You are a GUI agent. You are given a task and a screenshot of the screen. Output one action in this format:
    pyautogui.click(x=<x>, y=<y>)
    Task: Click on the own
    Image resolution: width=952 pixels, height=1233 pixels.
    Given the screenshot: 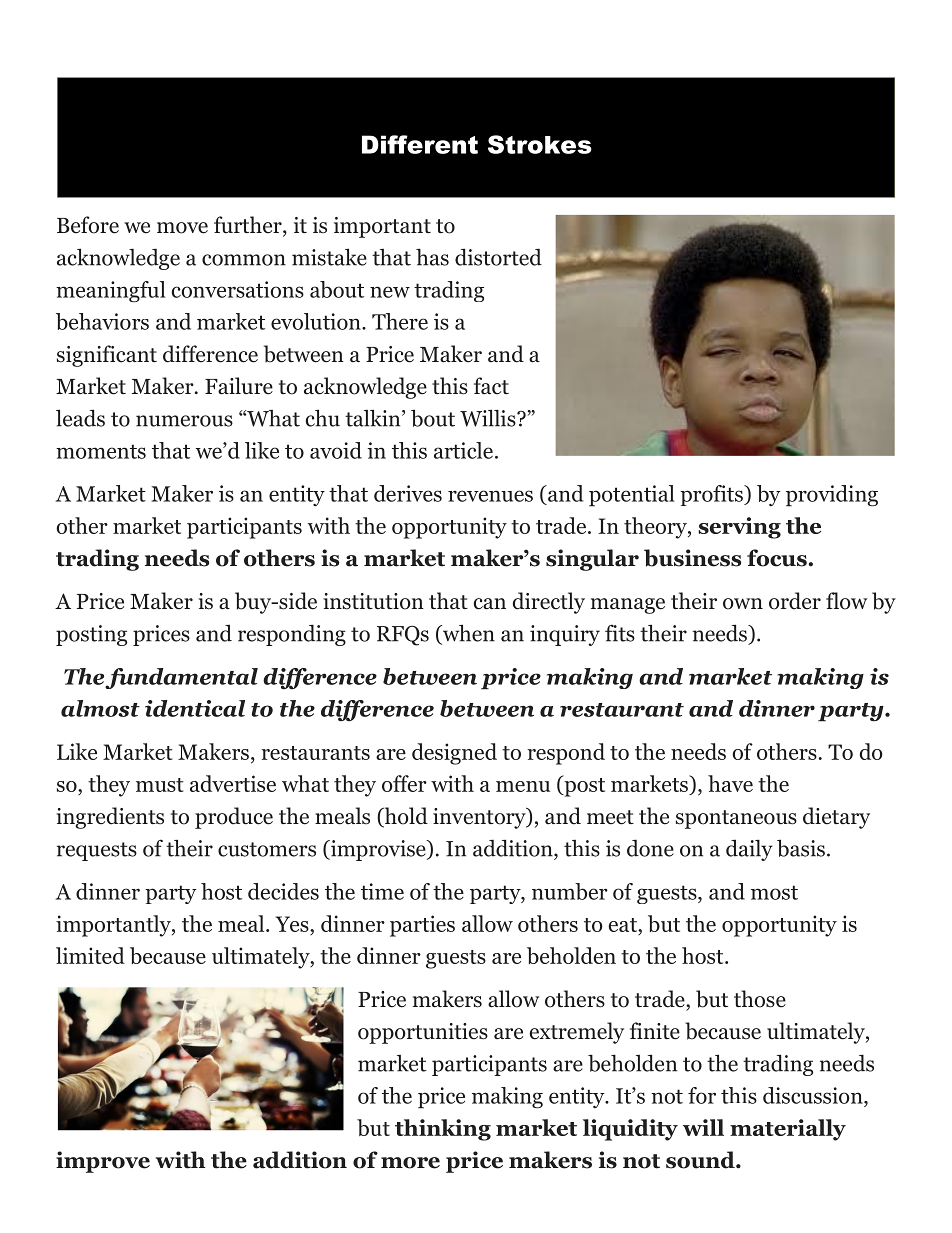 What is the action you would take?
    pyautogui.click(x=743, y=604)
